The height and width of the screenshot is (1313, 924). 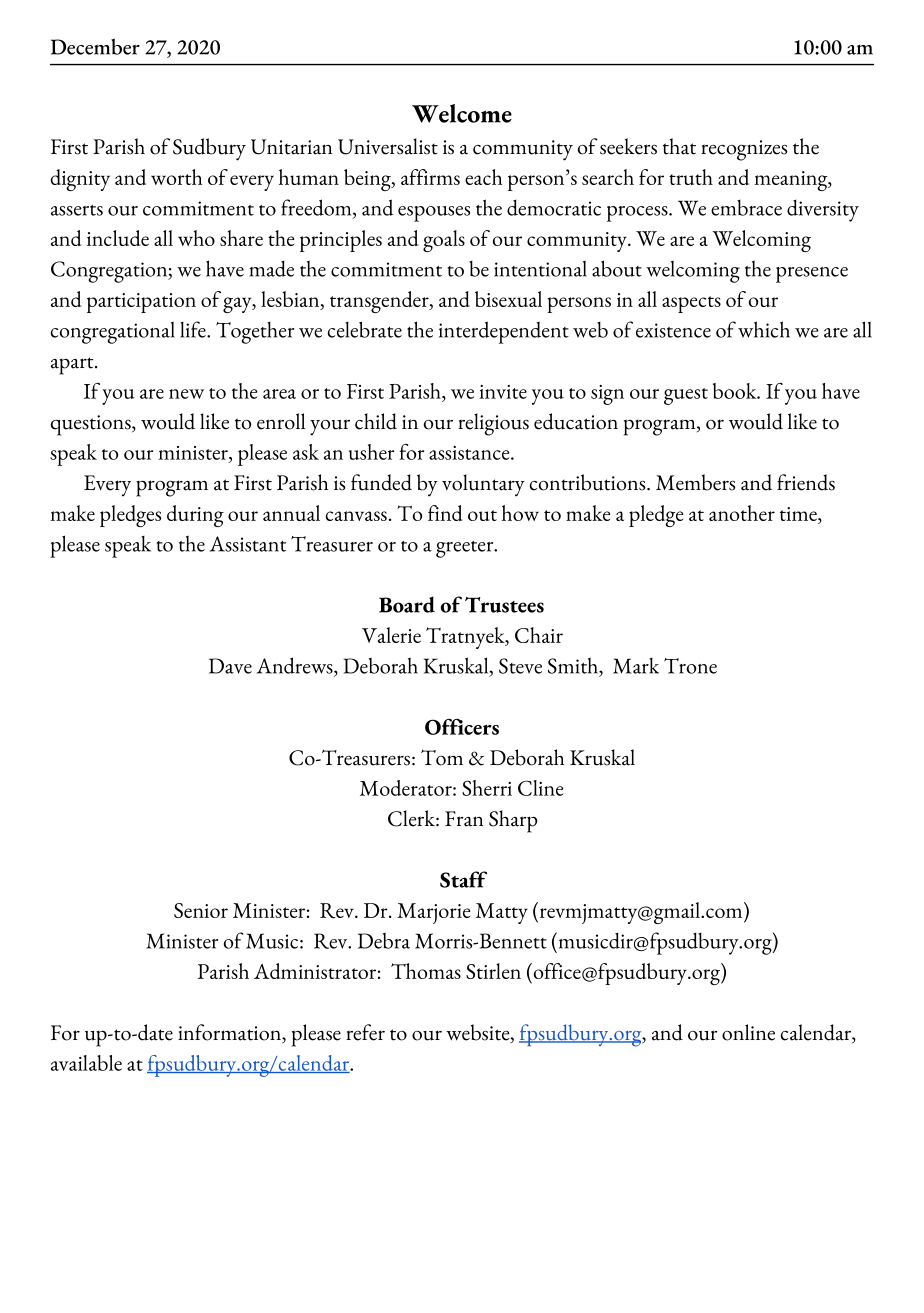 What do you see at coordinates (201, 910) in the screenshot?
I see `Senior` at bounding box center [201, 910].
